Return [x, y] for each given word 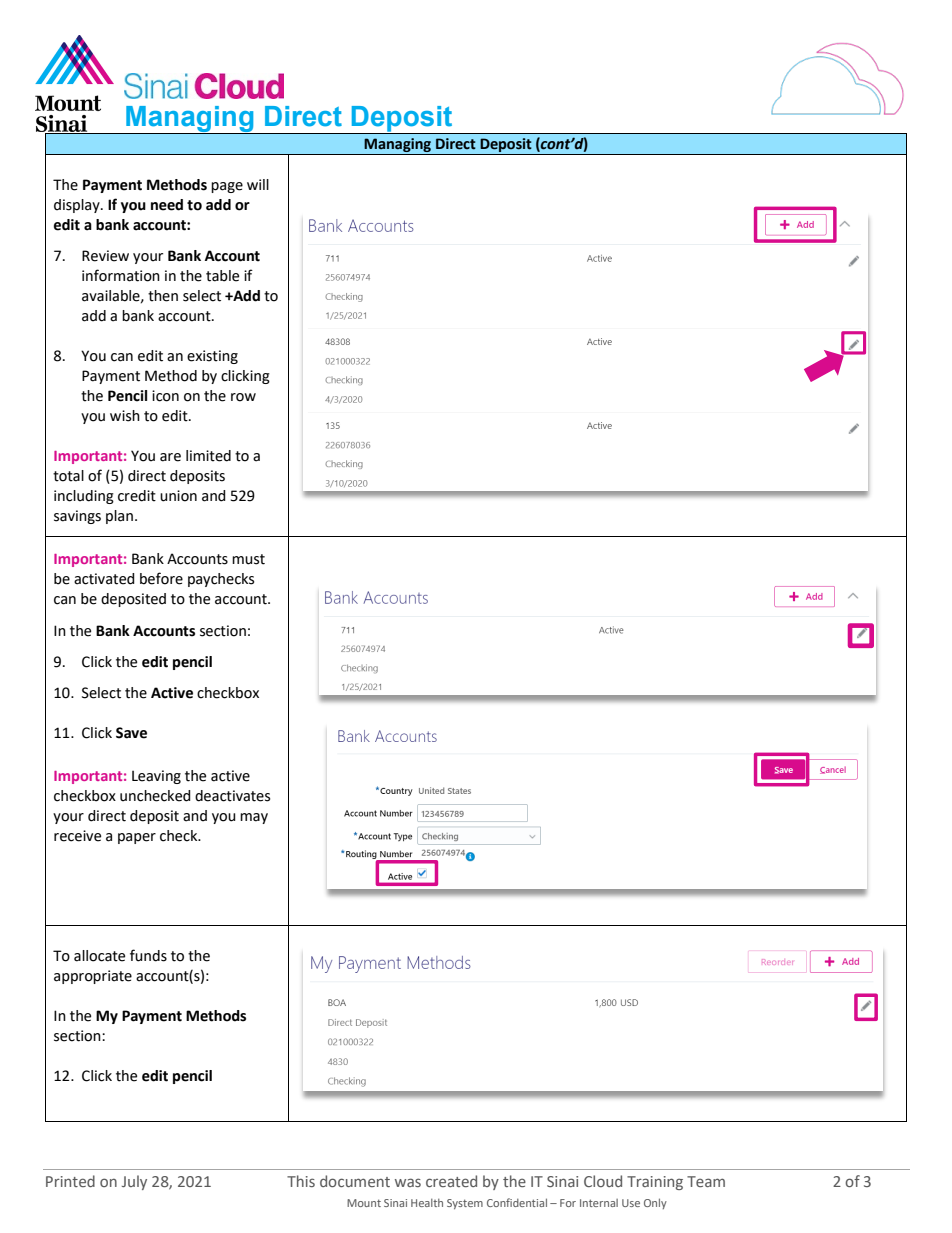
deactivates [232, 796]
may [254, 818]
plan [119, 517]
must [248, 559]
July [134, 1182]
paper [137, 838]
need [167, 205]
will [258, 184]
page [227, 187]
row [243, 397]
